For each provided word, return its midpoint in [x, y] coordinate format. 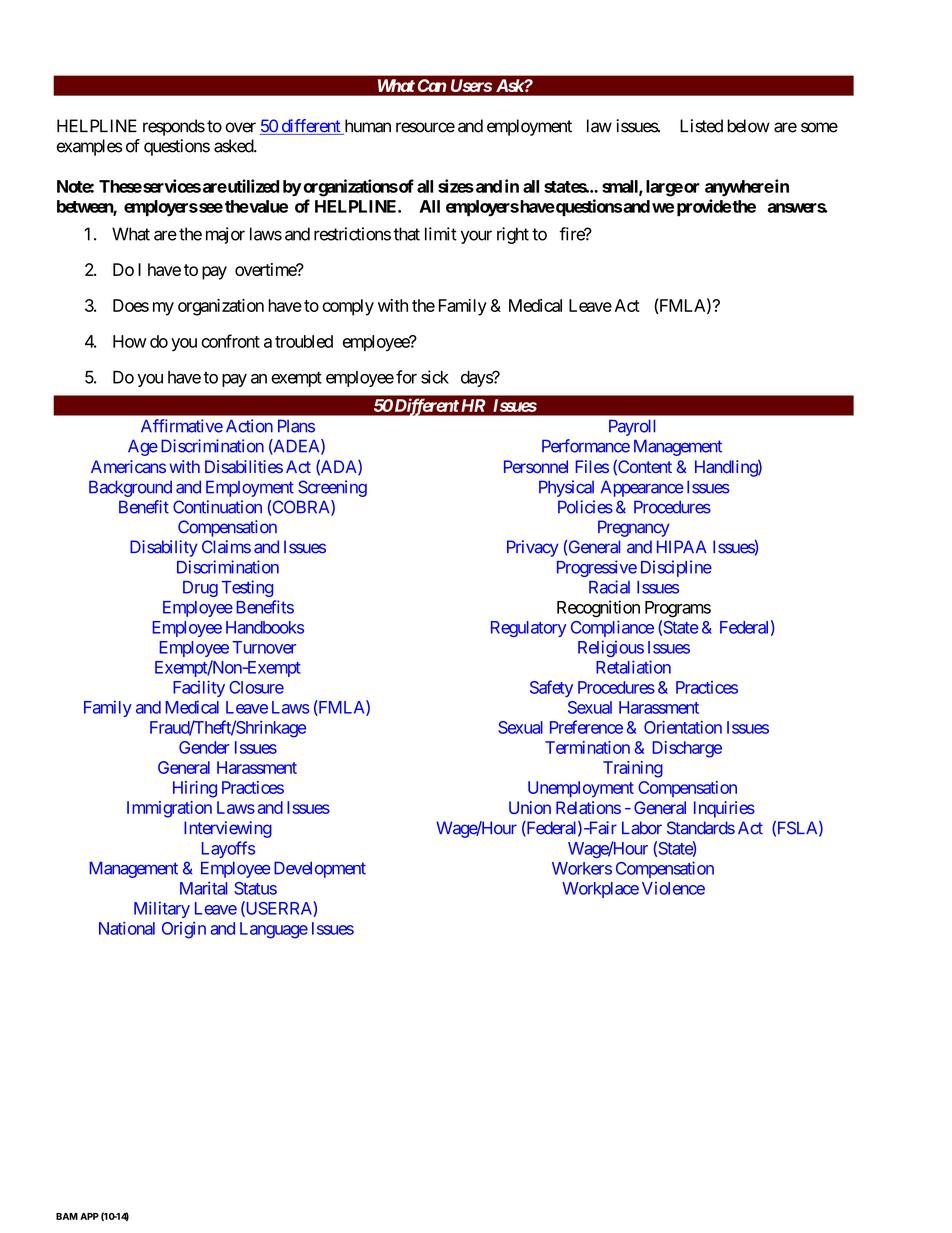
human [366, 127]
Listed [701, 126]
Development [320, 869]
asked [234, 146]
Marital [203, 888]
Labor [642, 828]
